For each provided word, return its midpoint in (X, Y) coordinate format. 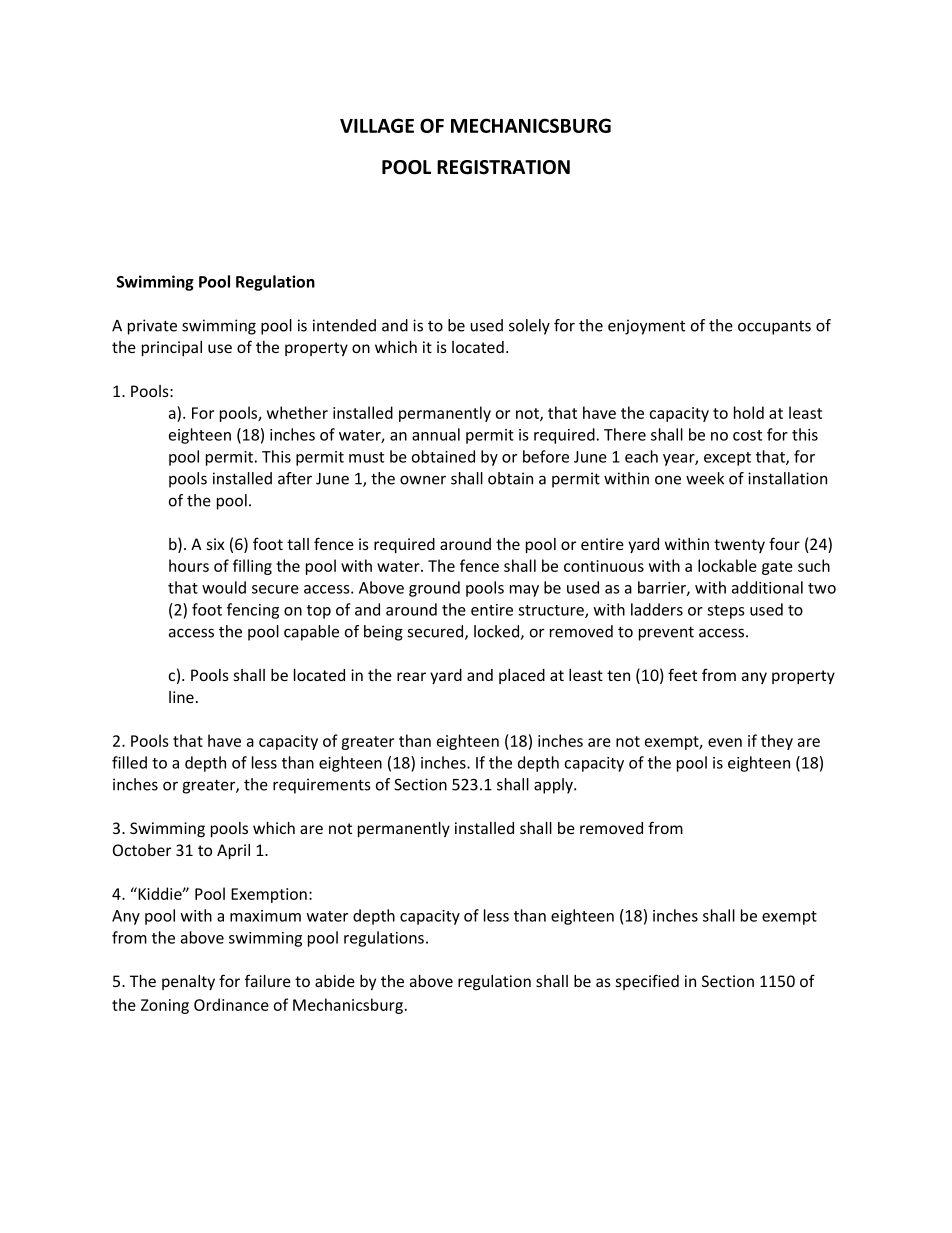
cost (747, 435)
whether (297, 412)
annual (436, 434)
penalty (188, 982)
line (181, 697)
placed (522, 676)
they (777, 742)
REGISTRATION (503, 167)
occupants (774, 328)
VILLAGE (377, 125)
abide (335, 981)
